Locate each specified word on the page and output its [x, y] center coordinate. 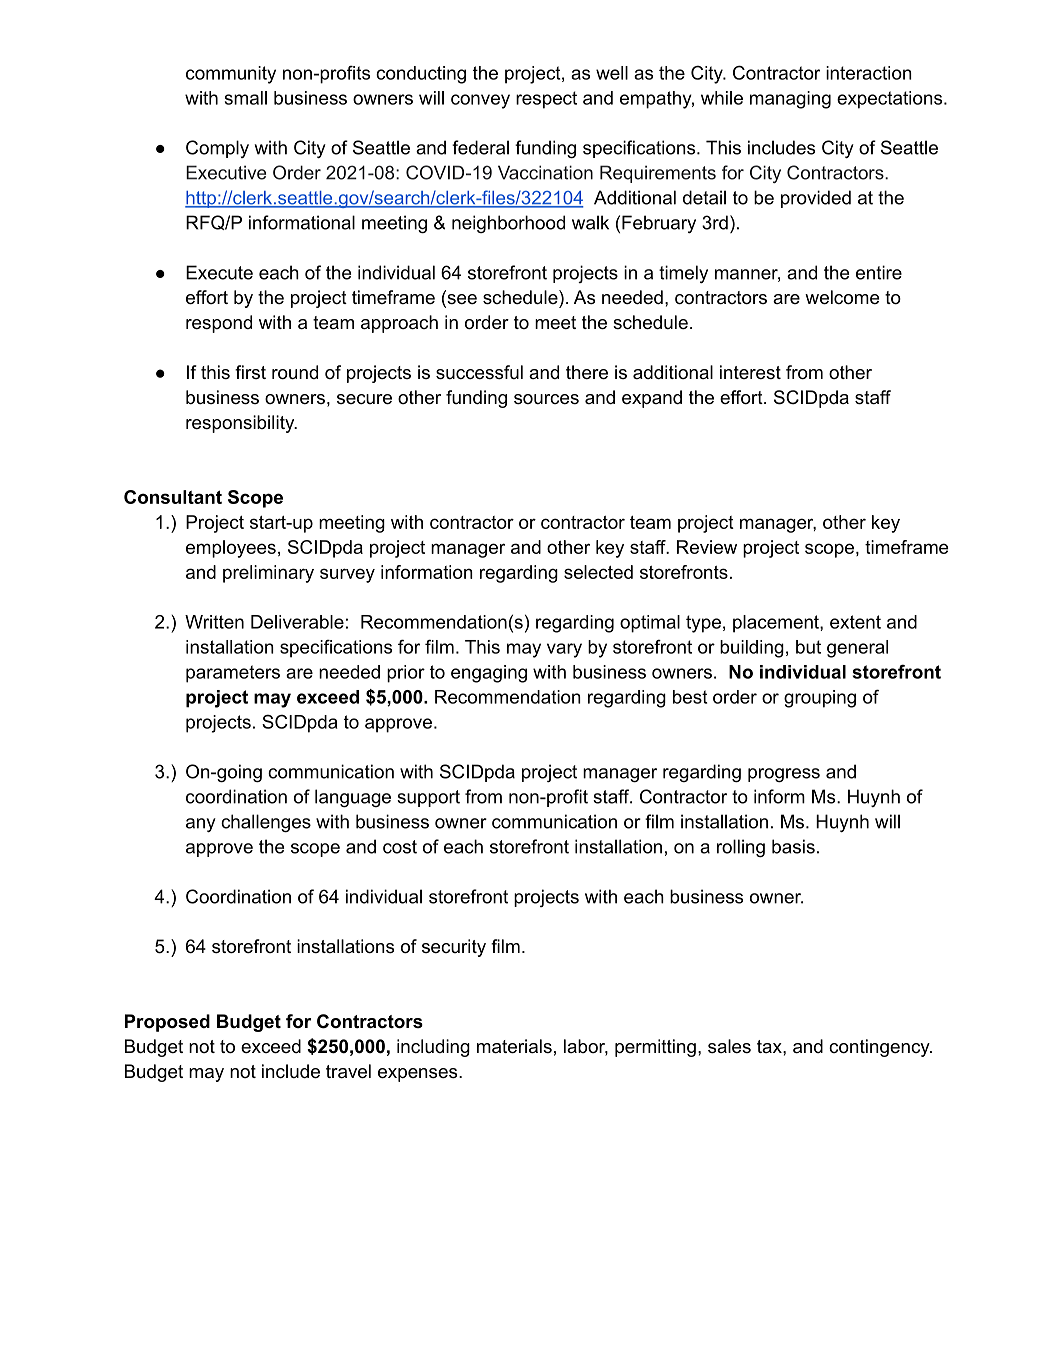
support [428, 798]
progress [784, 775]
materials [514, 1046]
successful [479, 372]
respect [546, 100]
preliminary [268, 574]
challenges [266, 823]
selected [598, 572]
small [246, 98]
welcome [842, 297]
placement [777, 624]
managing [790, 100]
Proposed [167, 1023]
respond [219, 324]
